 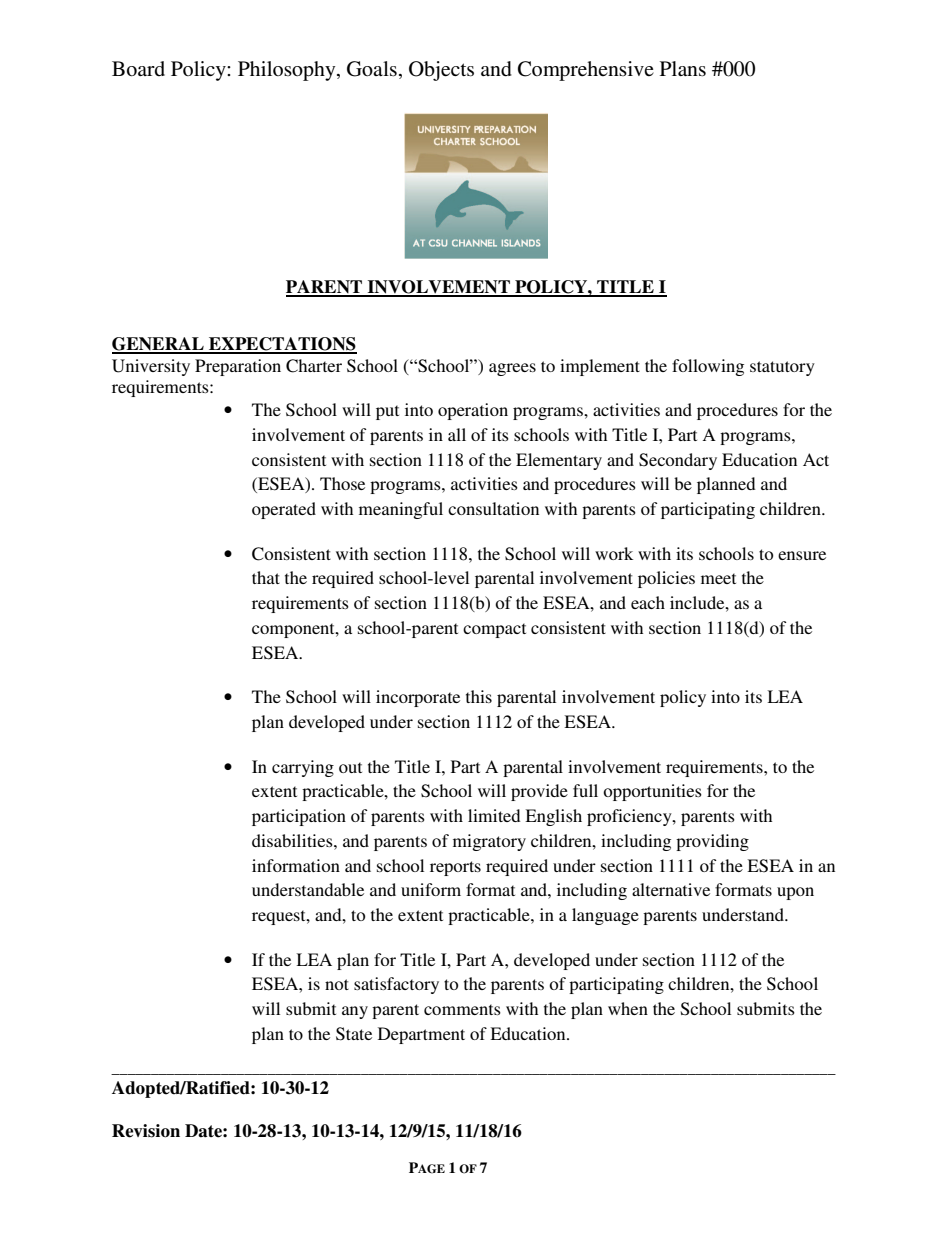 What do you see at coordinates (462, 1009) in the page?
I see `comments` at bounding box center [462, 1009].
